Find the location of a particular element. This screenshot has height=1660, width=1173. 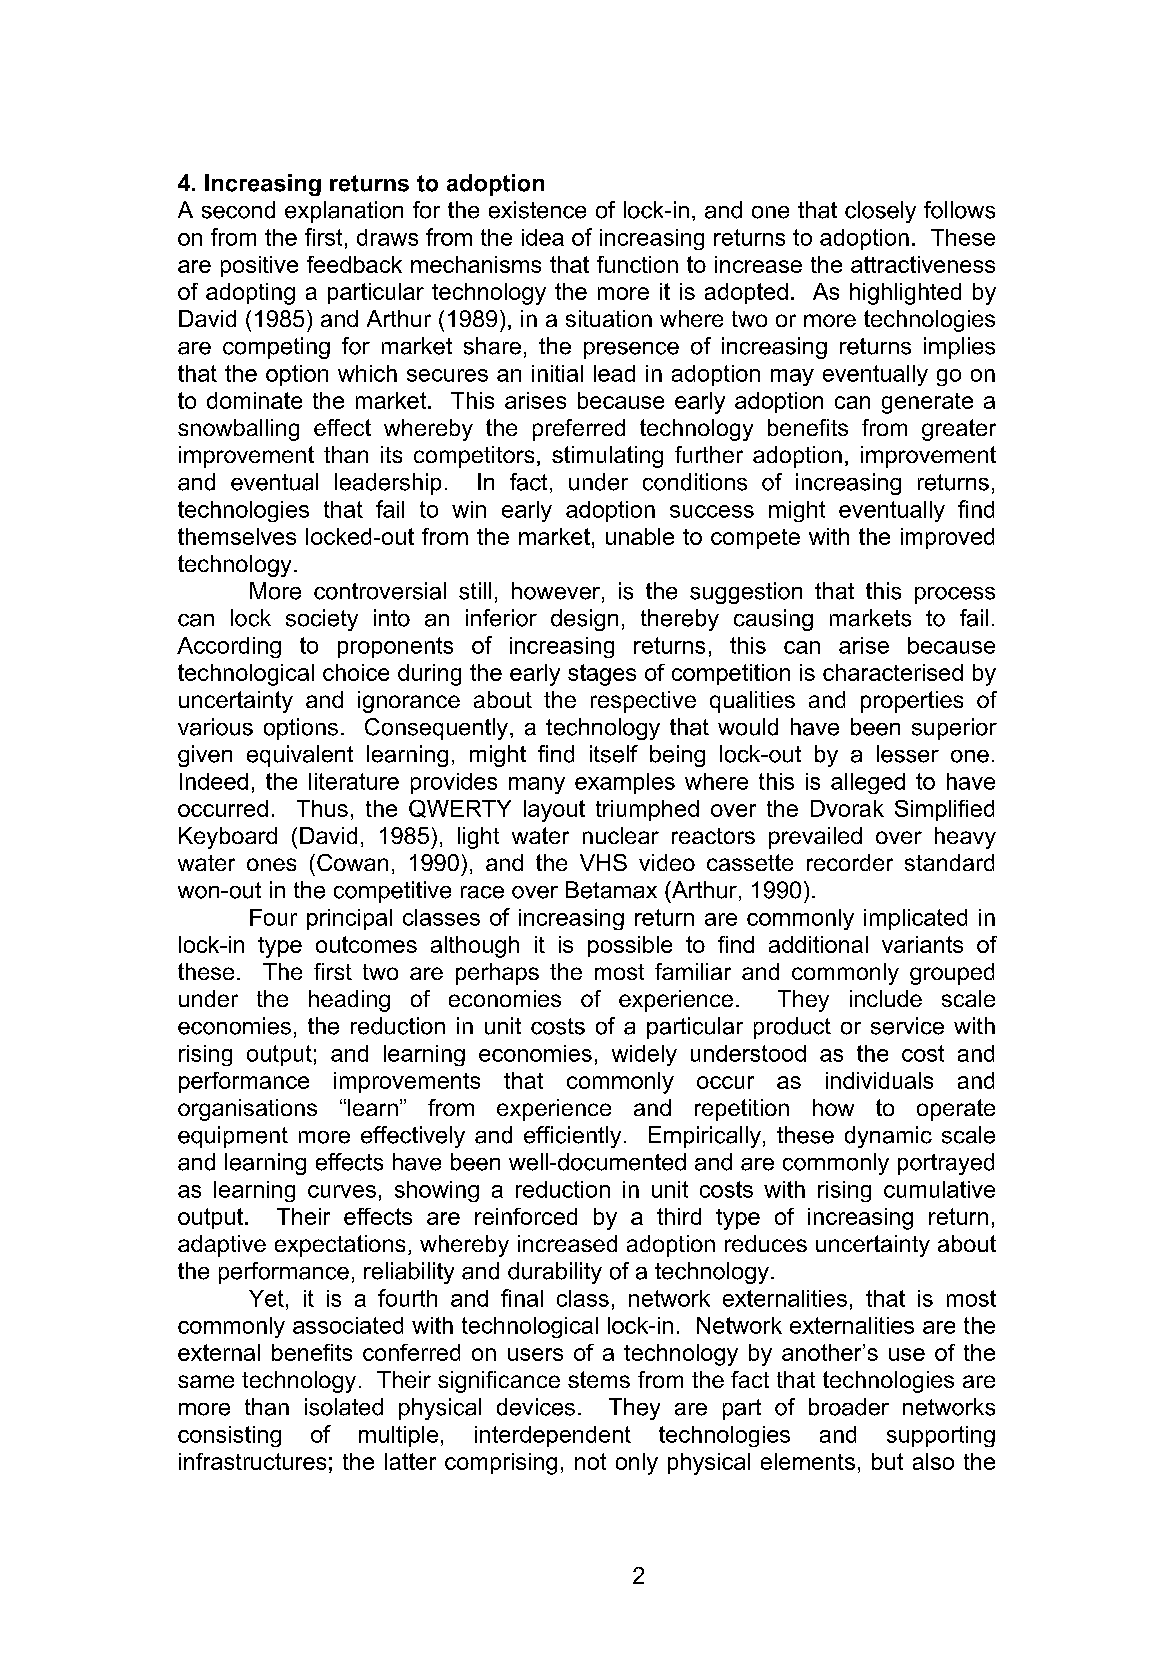

nuclear is located at coordinates (621, 835).
